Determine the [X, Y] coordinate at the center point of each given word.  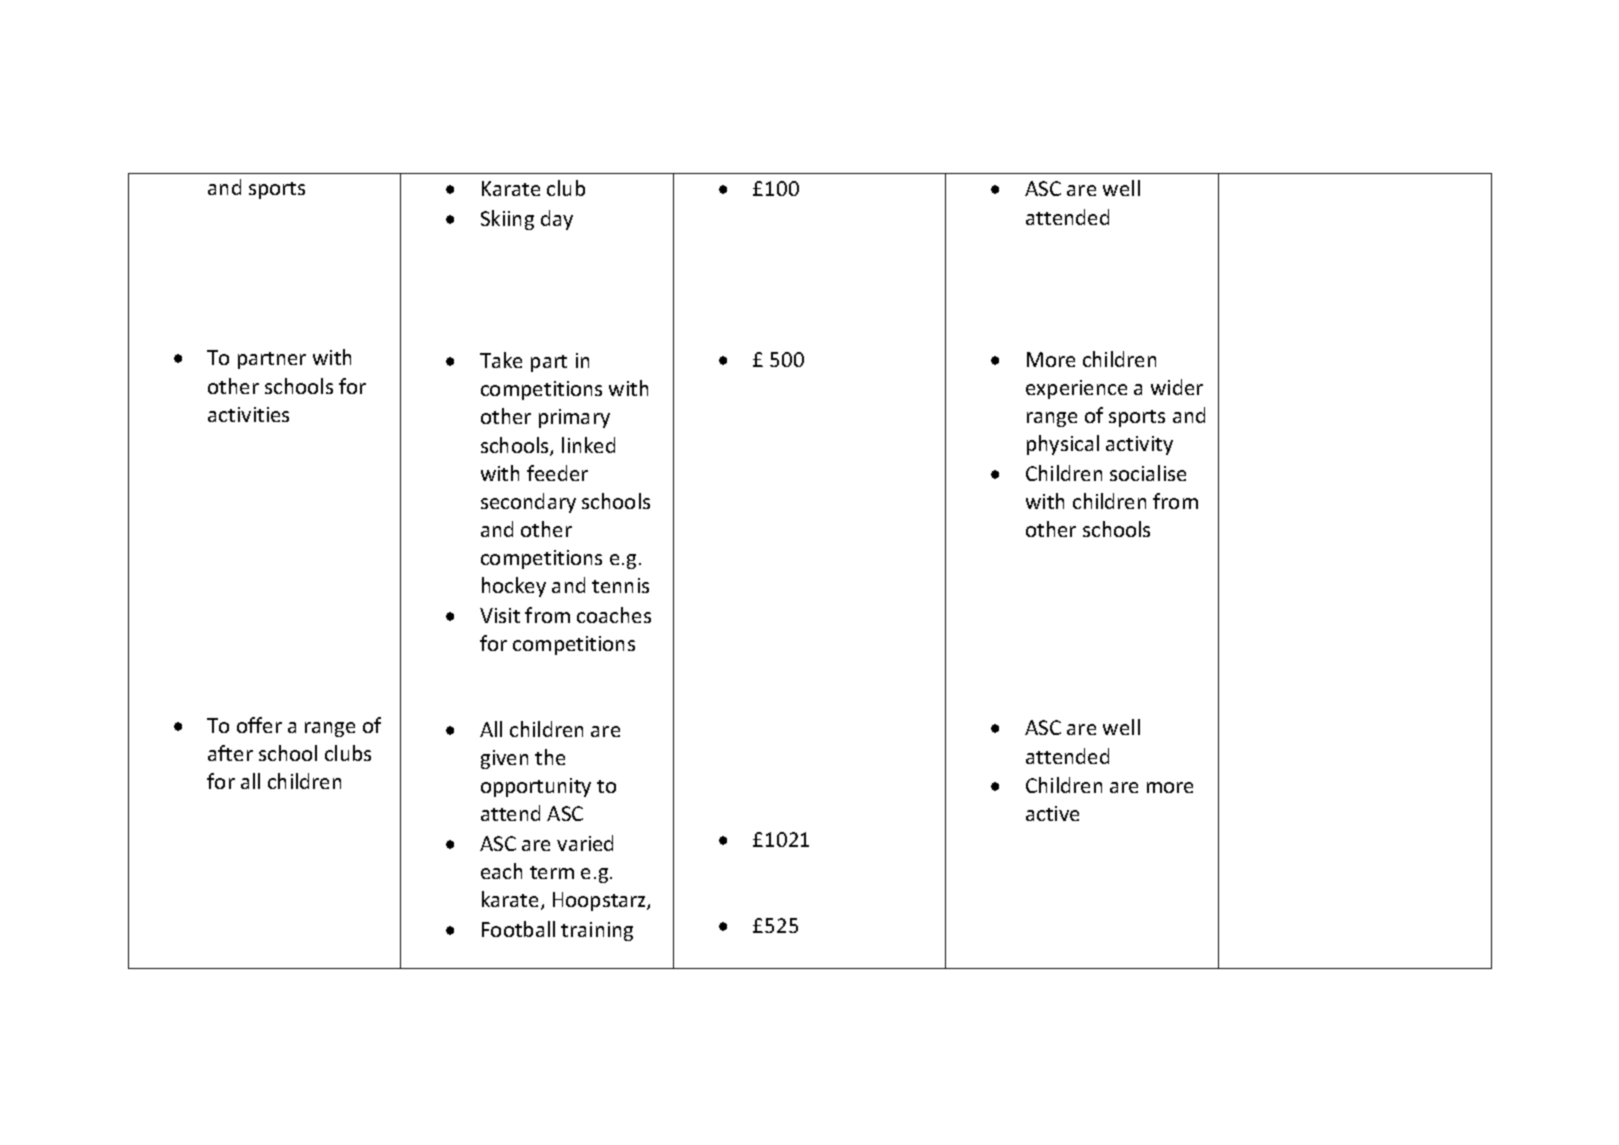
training [597, 931]
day [557, 220]
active [1052, 813]
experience [1076, 389]
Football [518, 929]
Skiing [507, 220]
